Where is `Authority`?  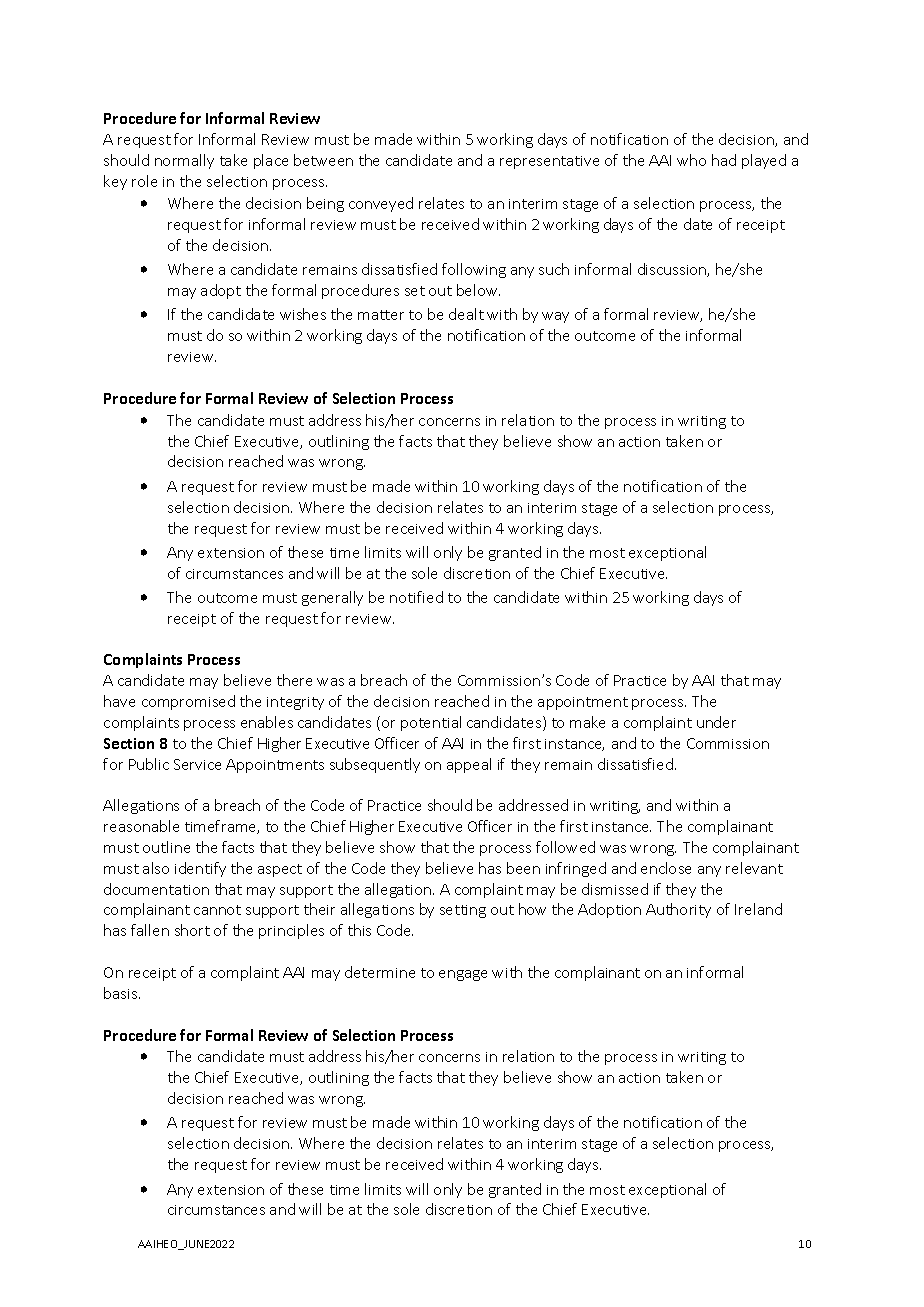 Authority is located at coordinates (678, 910).
